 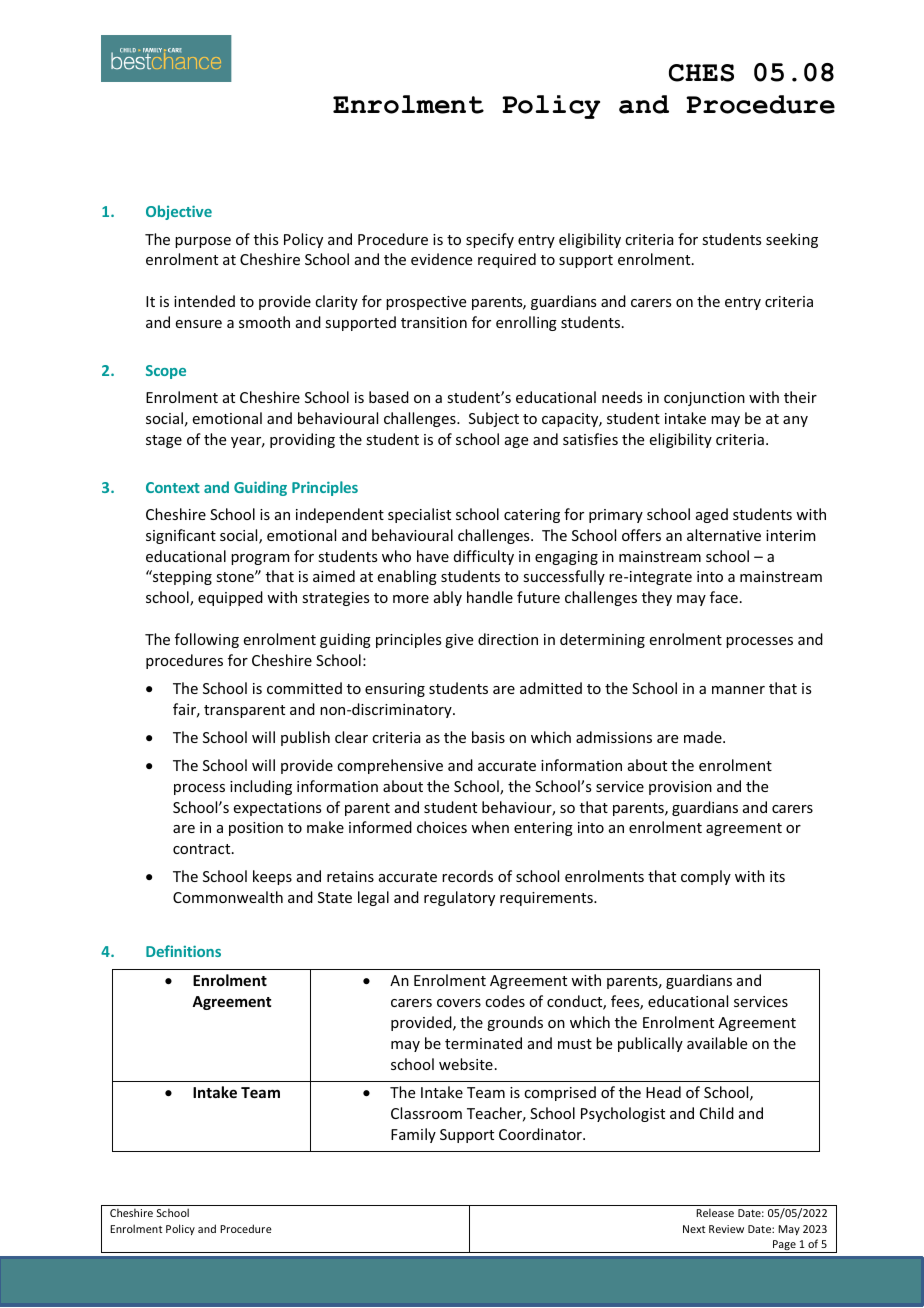 What do you see at coordinates (792, 240) in the image?
I see `seeking` at bounding box center [792, 240].
